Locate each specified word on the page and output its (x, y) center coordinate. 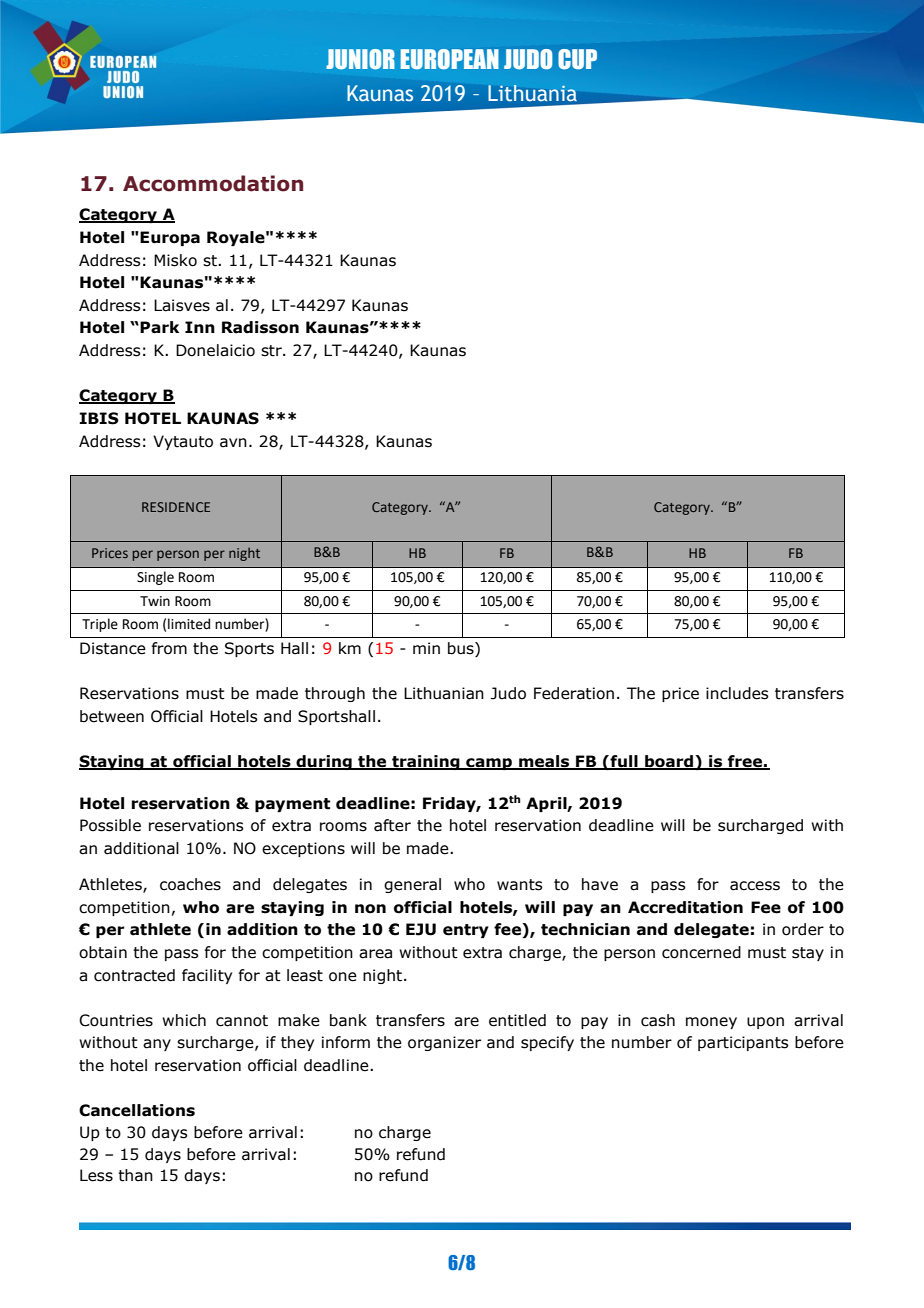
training (426, 762)
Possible (110, 825)
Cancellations (137, 1110)
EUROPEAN (450, 59)
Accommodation (213, 183)
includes (737, 693)
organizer (444, 1043)
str (272, 351)
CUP (577, 59)
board (669, 762)
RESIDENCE (176, 507)
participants (743, 1043)
